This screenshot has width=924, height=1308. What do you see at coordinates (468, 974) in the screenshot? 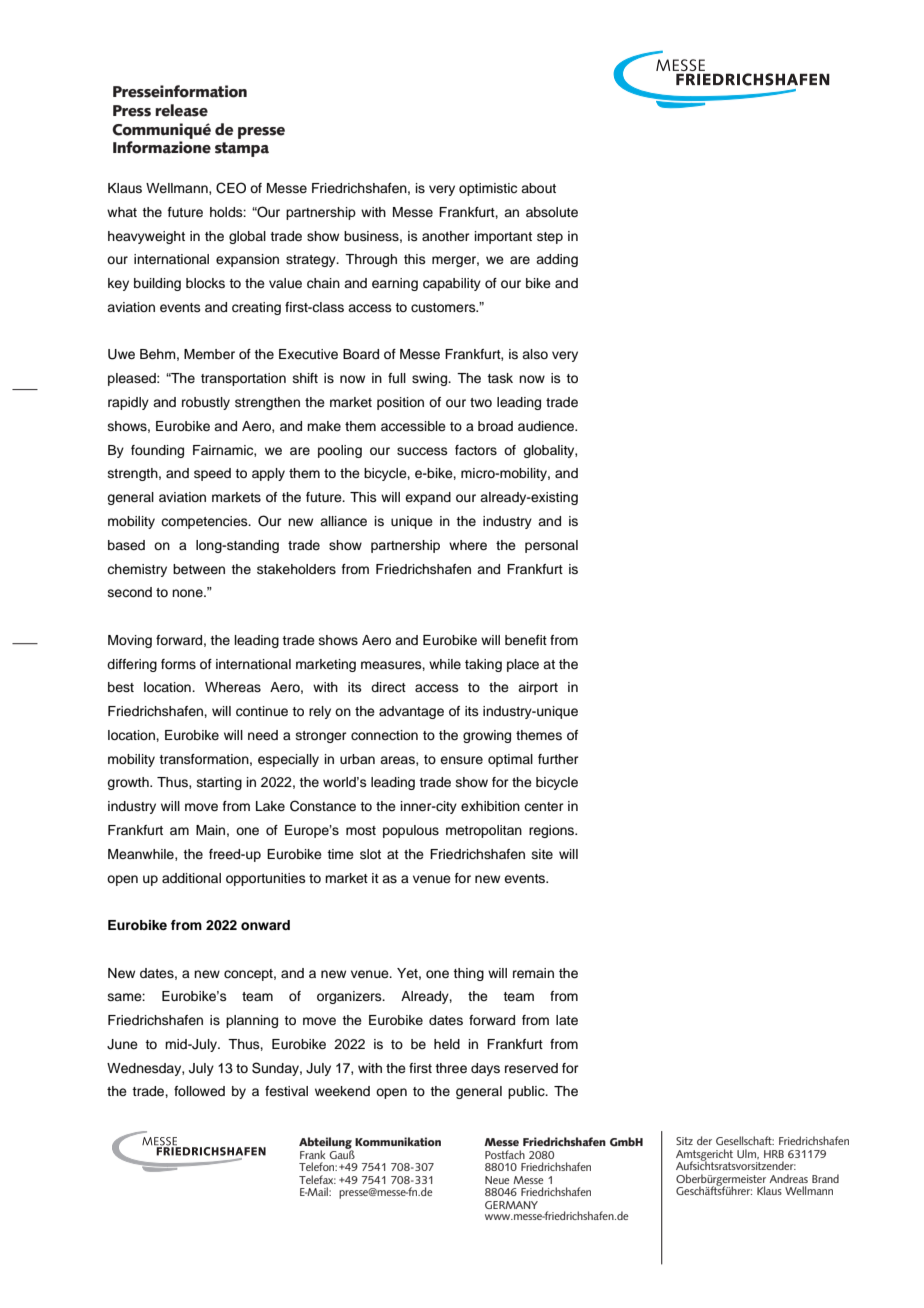
I see `thing` at bounding box center [468, 974].
